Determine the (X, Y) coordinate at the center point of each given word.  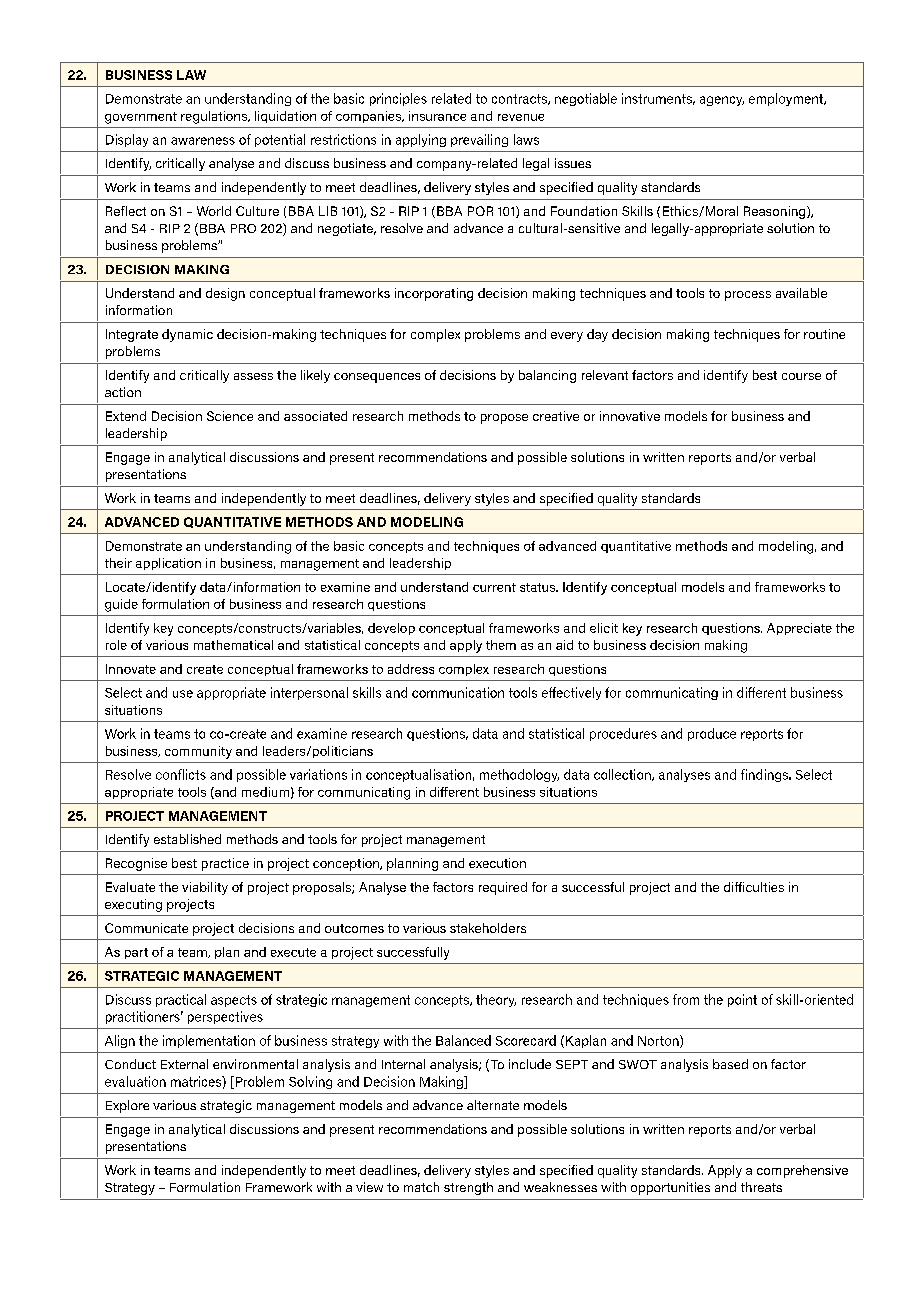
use (183, 694)
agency (722, 101)
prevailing (479, 140)
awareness (203, 141)
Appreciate (799, 629)
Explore (127, 1106)
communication (458, 692)
